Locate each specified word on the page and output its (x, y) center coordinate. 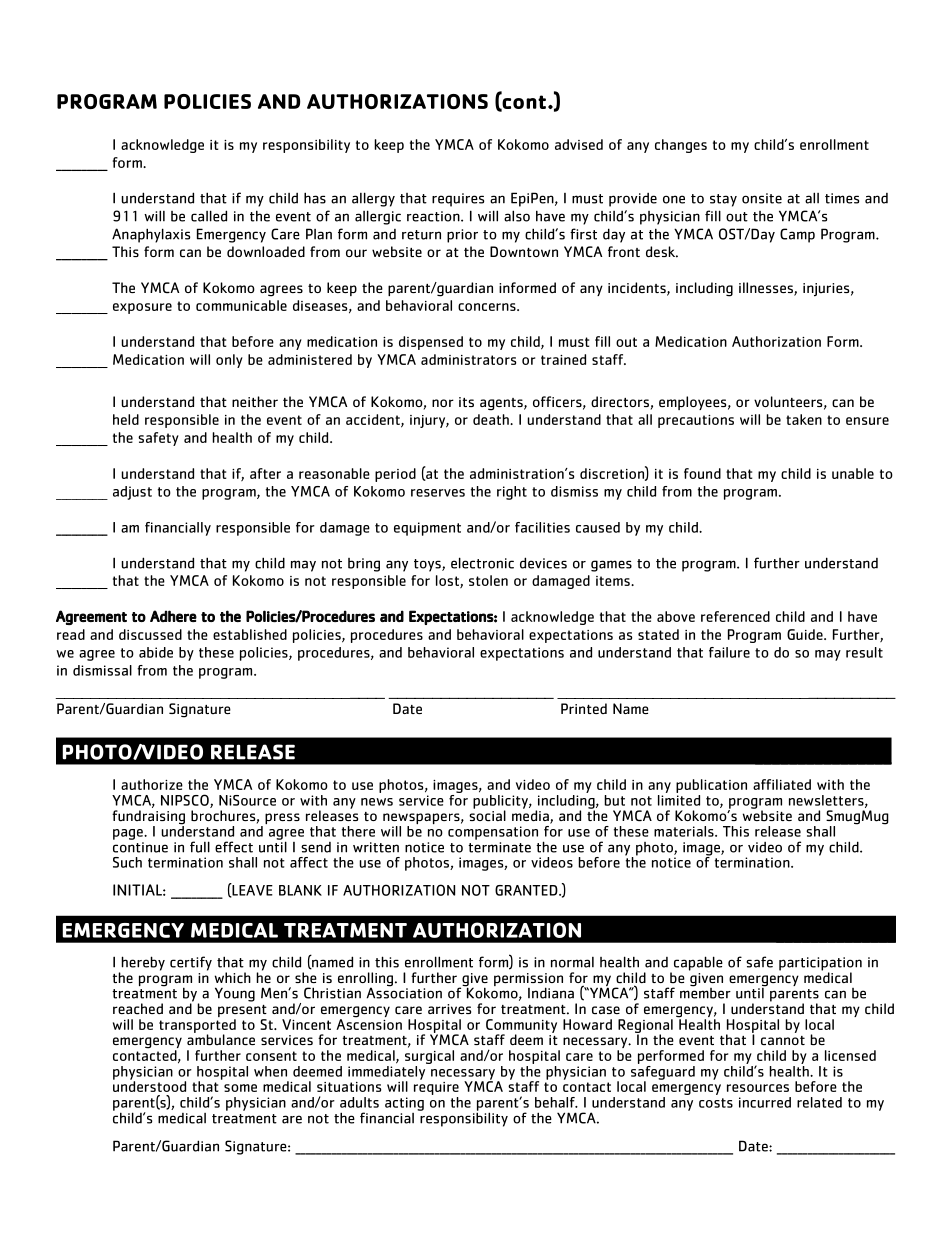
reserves (438, 493)
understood (149, 1085)
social (487, 815)
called (209, 216)
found (702, 473)
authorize (152, 784)
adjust (132, 493)
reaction (434, 216)
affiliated (782, 784)
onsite (762, 198)
